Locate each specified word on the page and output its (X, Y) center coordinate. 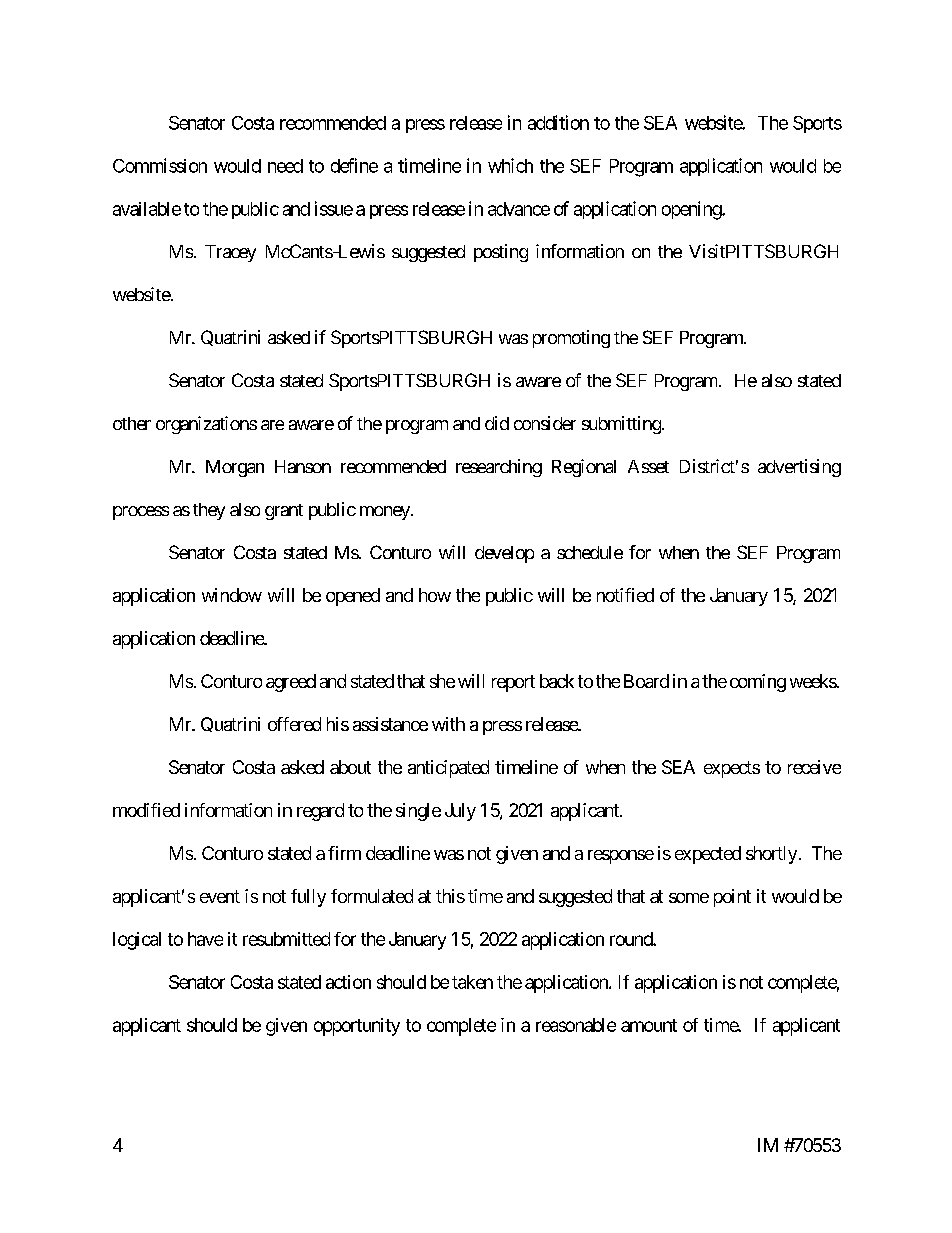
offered (294, 724)
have (205, 939)
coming (758, 683)
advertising (799, 468)
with (448, 724)
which (510, 165)
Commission (160, 165)
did (497, 423)
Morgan (235, 468)
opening (692, 210)
